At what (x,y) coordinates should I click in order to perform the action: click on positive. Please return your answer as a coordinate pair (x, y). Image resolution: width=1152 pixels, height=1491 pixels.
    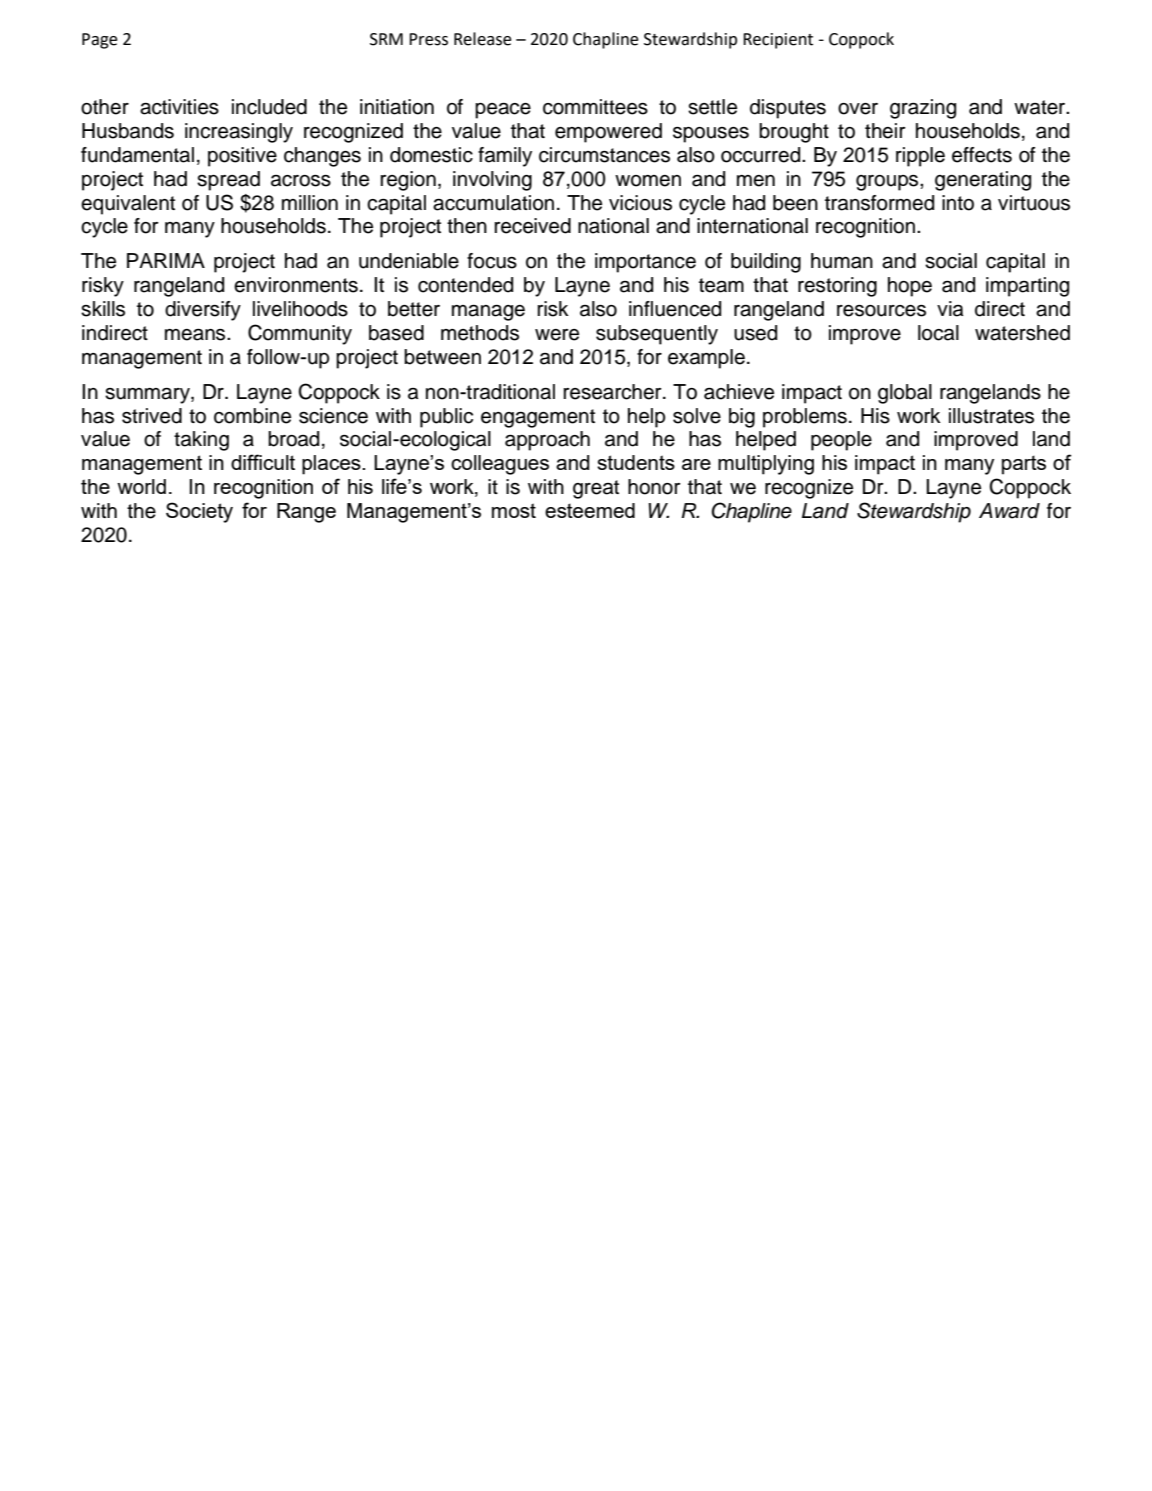
    Looking at the image, I should click on (242, 157).
